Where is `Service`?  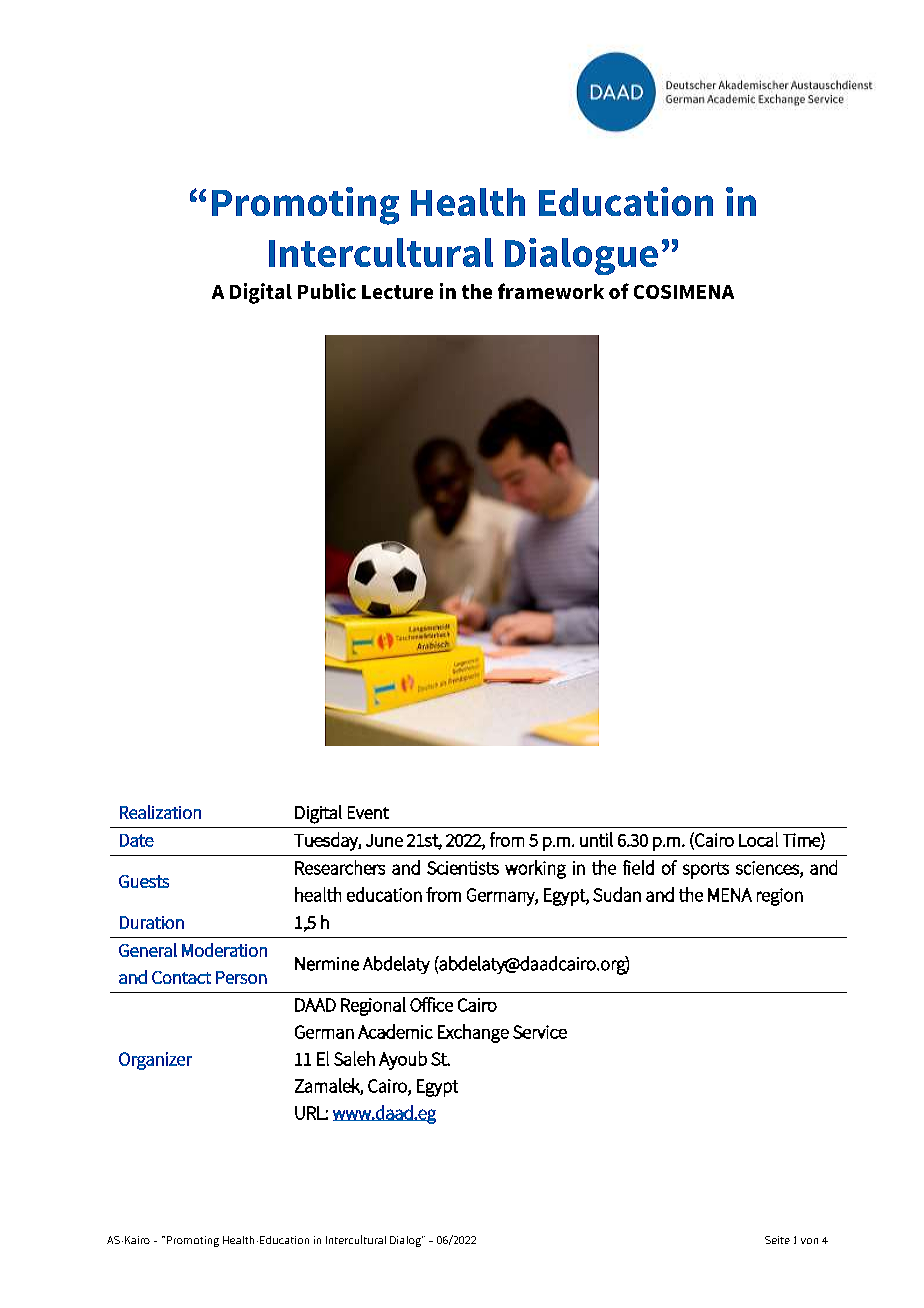 Service is located at coordinates (540, 1032).
